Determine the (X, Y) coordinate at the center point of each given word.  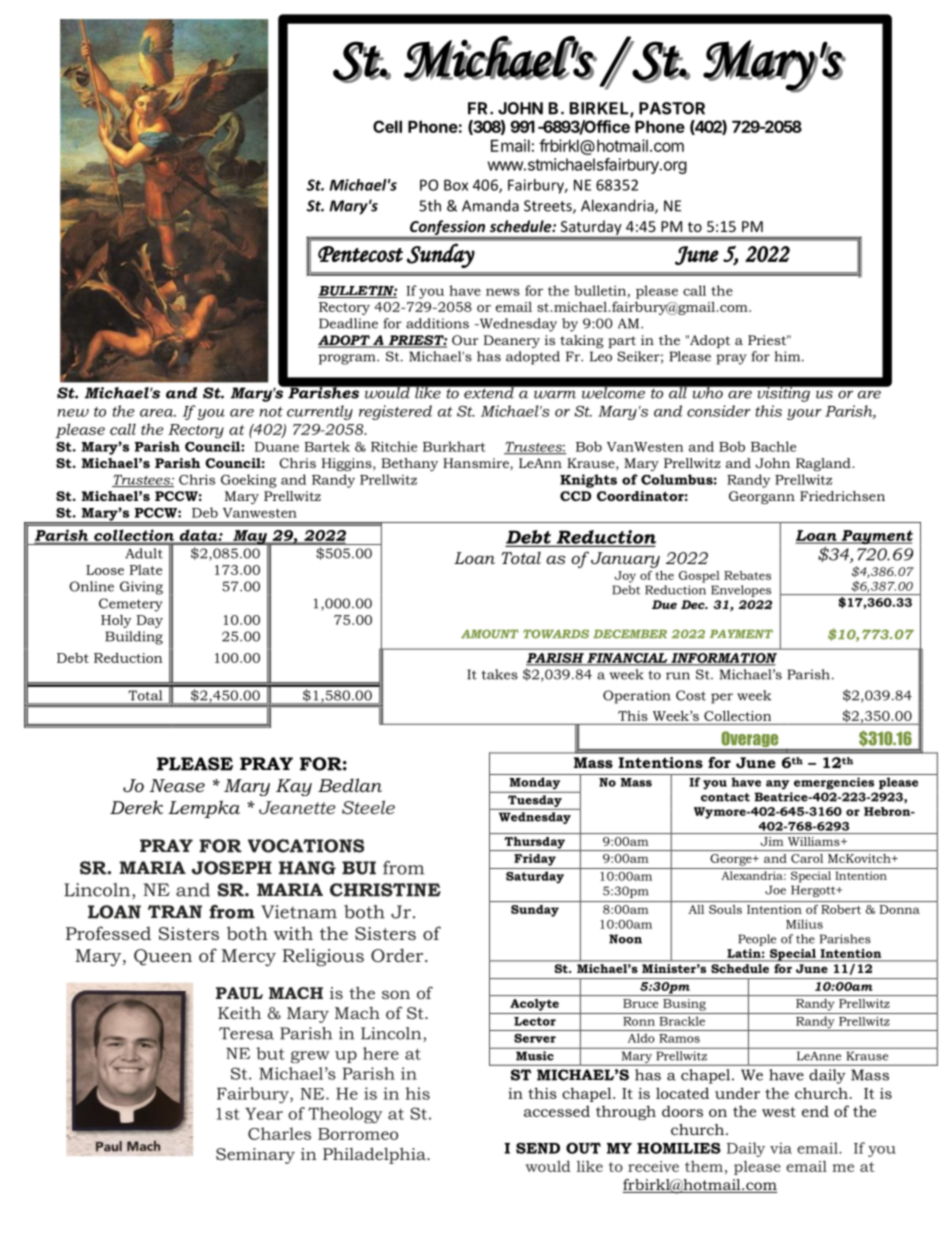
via (781, 1148)
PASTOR (672, 108)
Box (456, 185)
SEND (538, 1148)
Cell (387, 126)
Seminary (255, 1156)
